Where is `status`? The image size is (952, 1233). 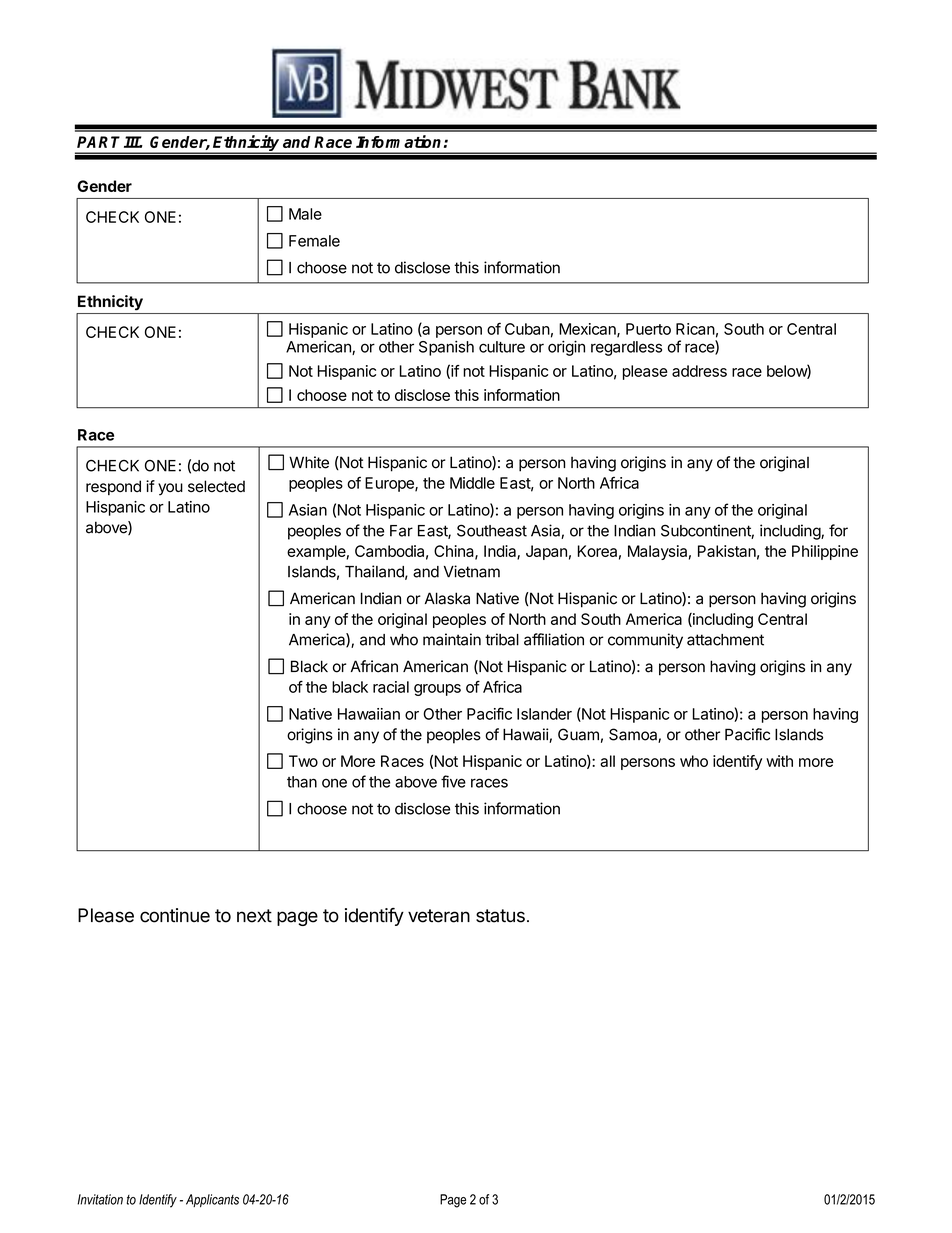 status is located at coordinates (500, 916).
